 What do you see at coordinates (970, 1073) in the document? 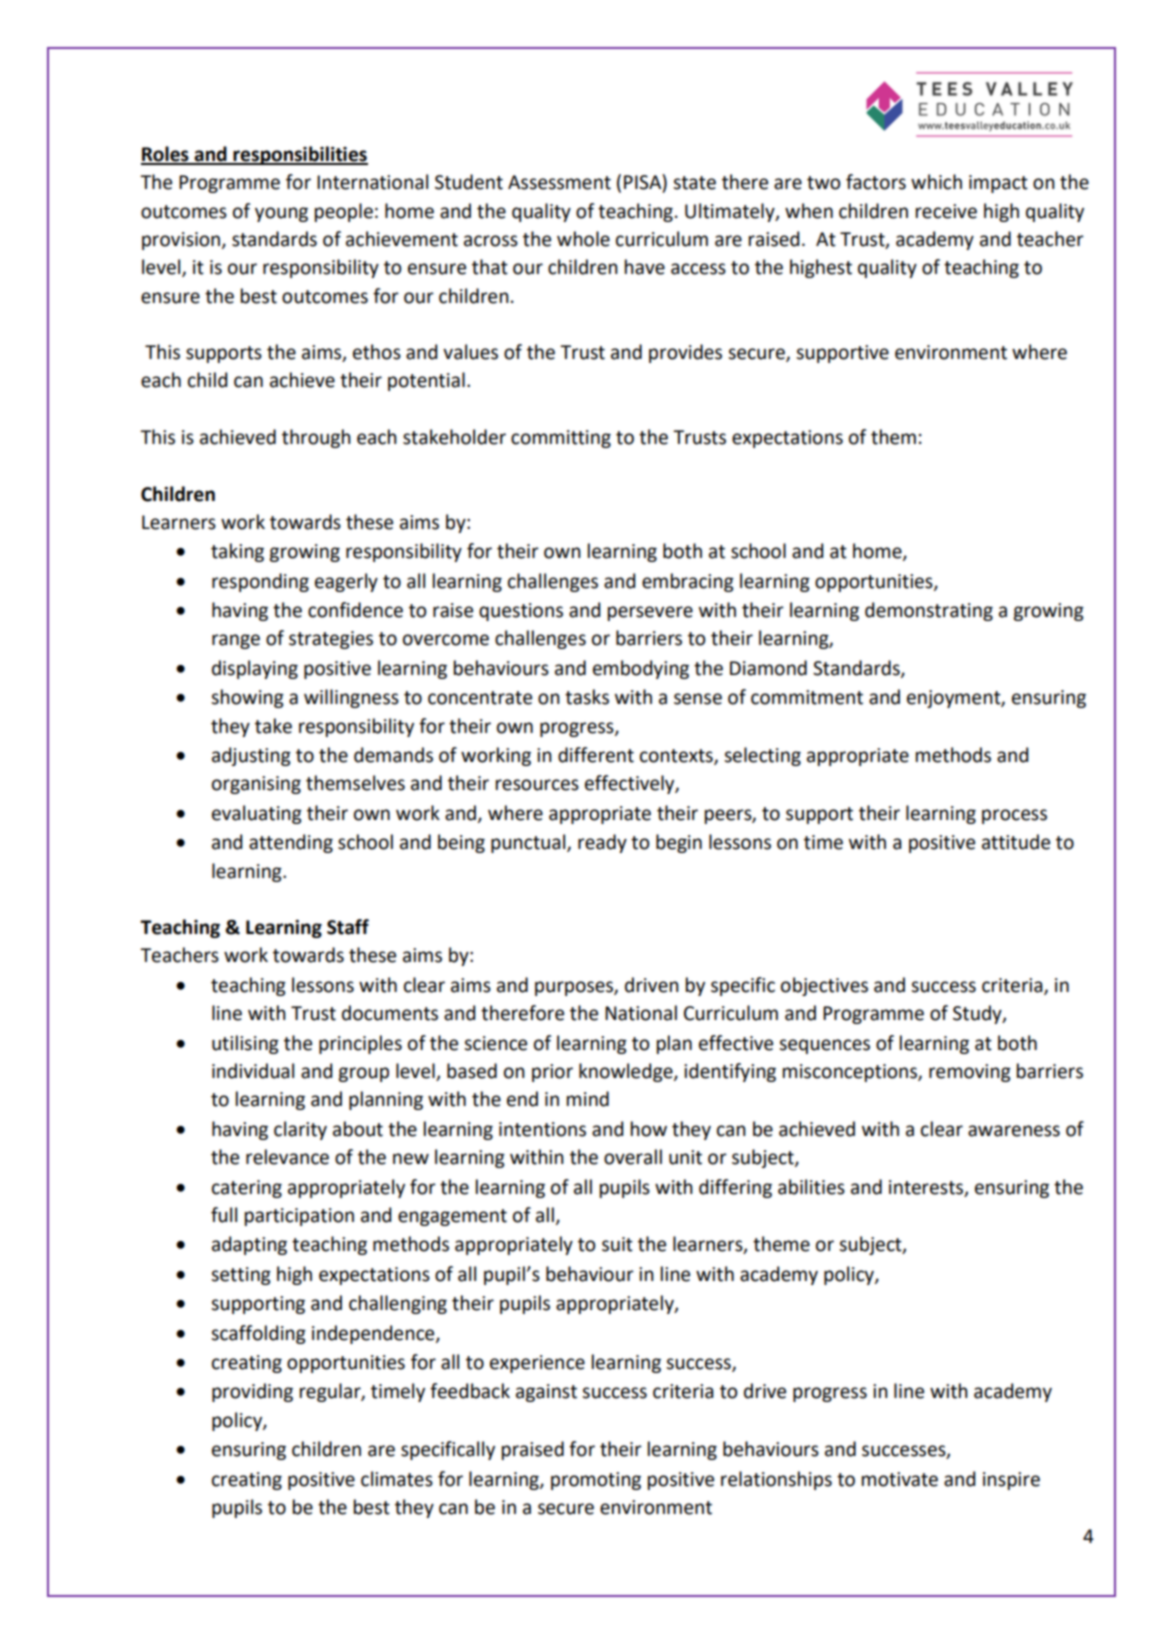
I see `removing` at bounding box center [970, 1073].
